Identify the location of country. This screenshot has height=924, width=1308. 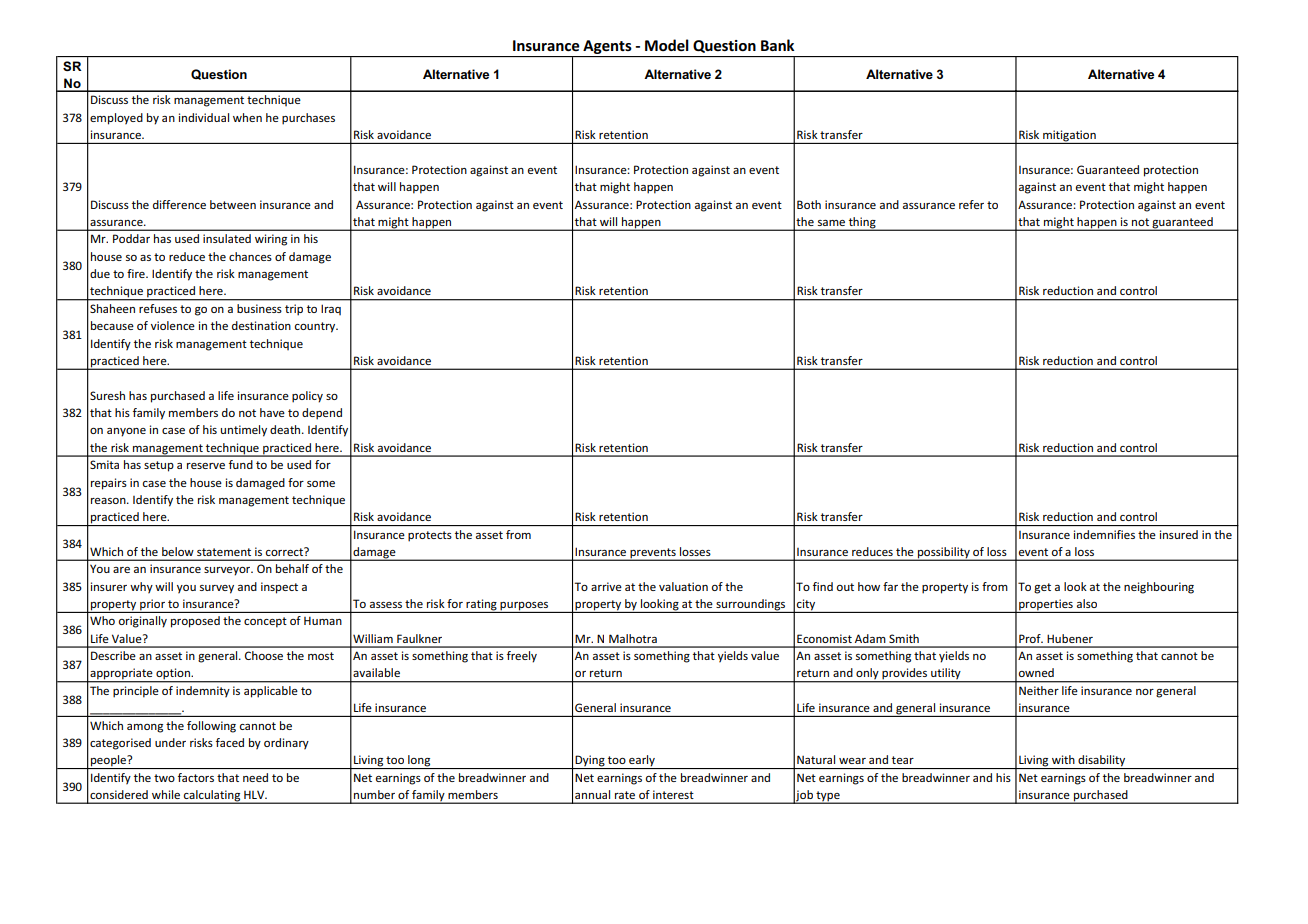
(316, 327).
